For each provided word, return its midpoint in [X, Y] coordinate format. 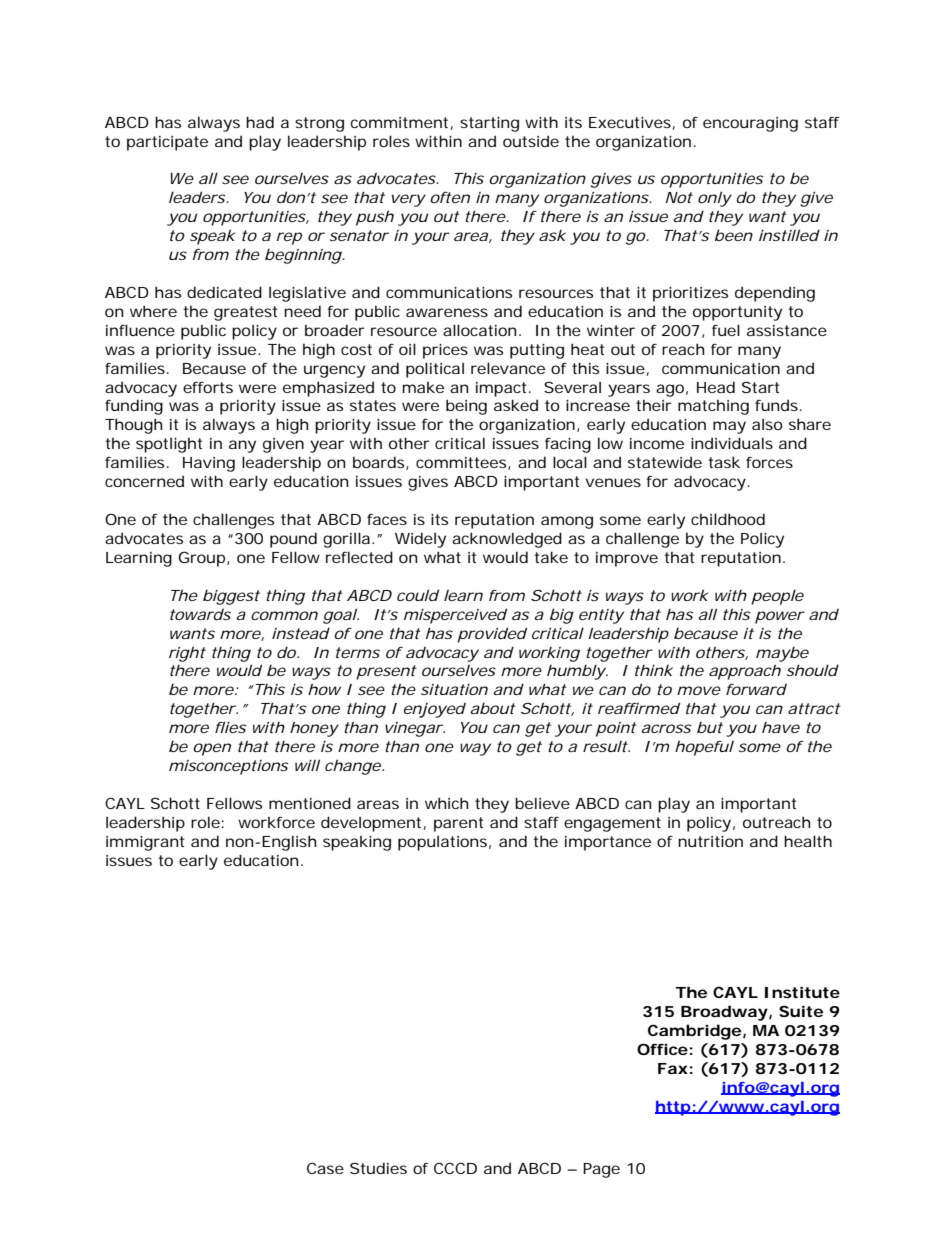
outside [531, 141]
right [187, 654]
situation [454, 689]
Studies [378, 1168]
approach [745, 672]
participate [167, 143]
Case [325, 1168]
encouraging [750, 124]
